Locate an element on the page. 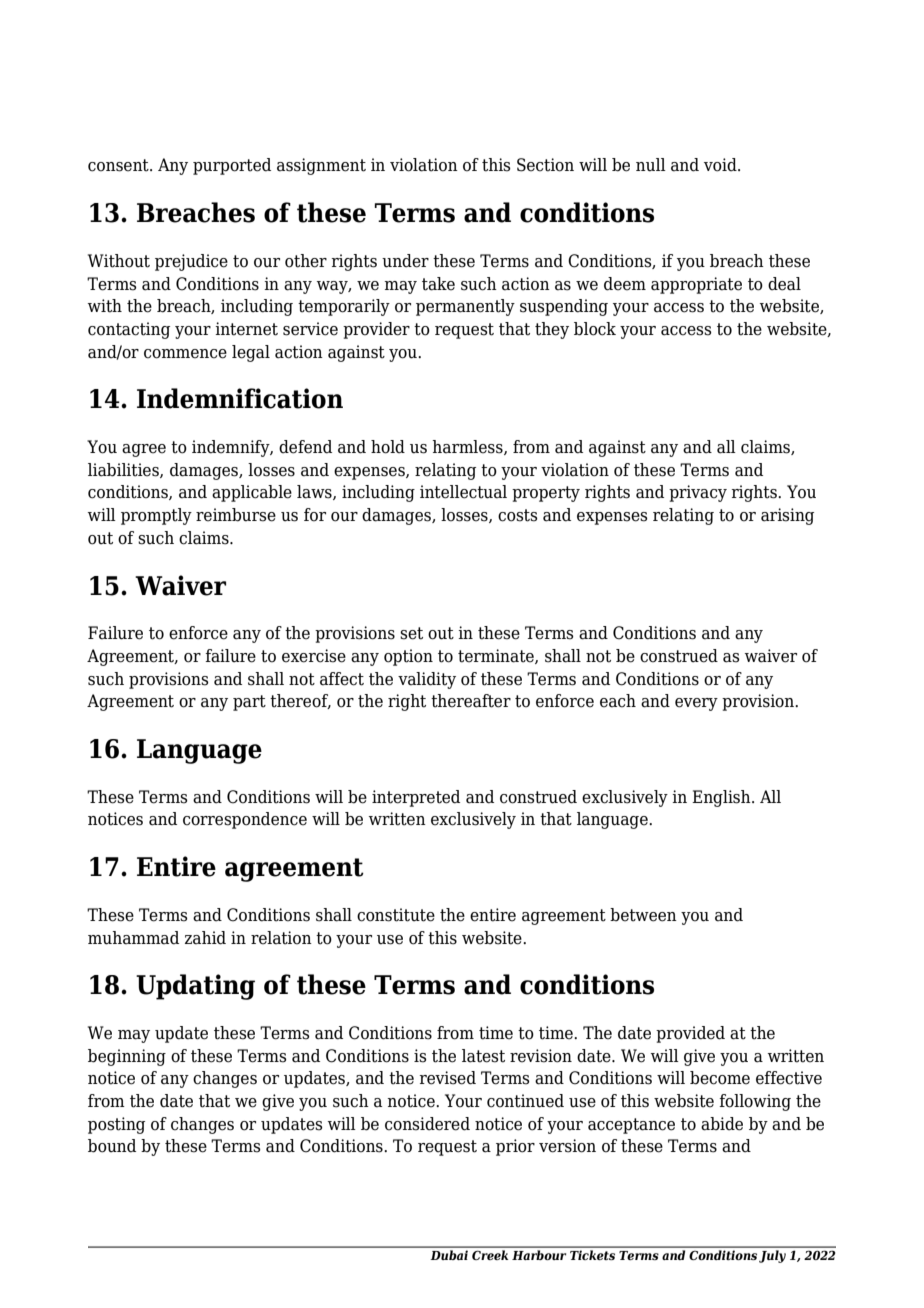 The width and height of the page is (924, 1308). void is located at coordinates (721, 165).
